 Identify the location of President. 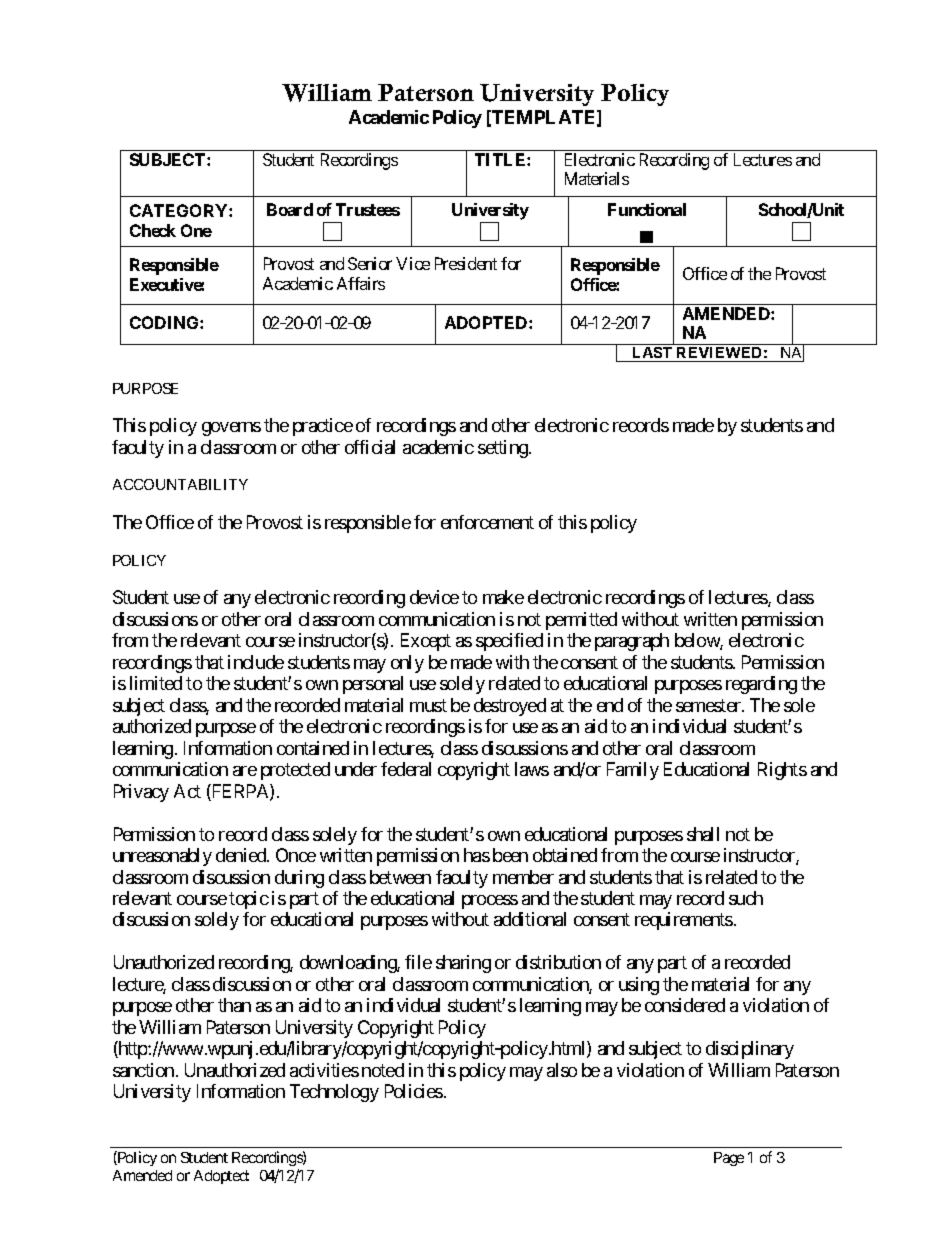
(466, 263).
